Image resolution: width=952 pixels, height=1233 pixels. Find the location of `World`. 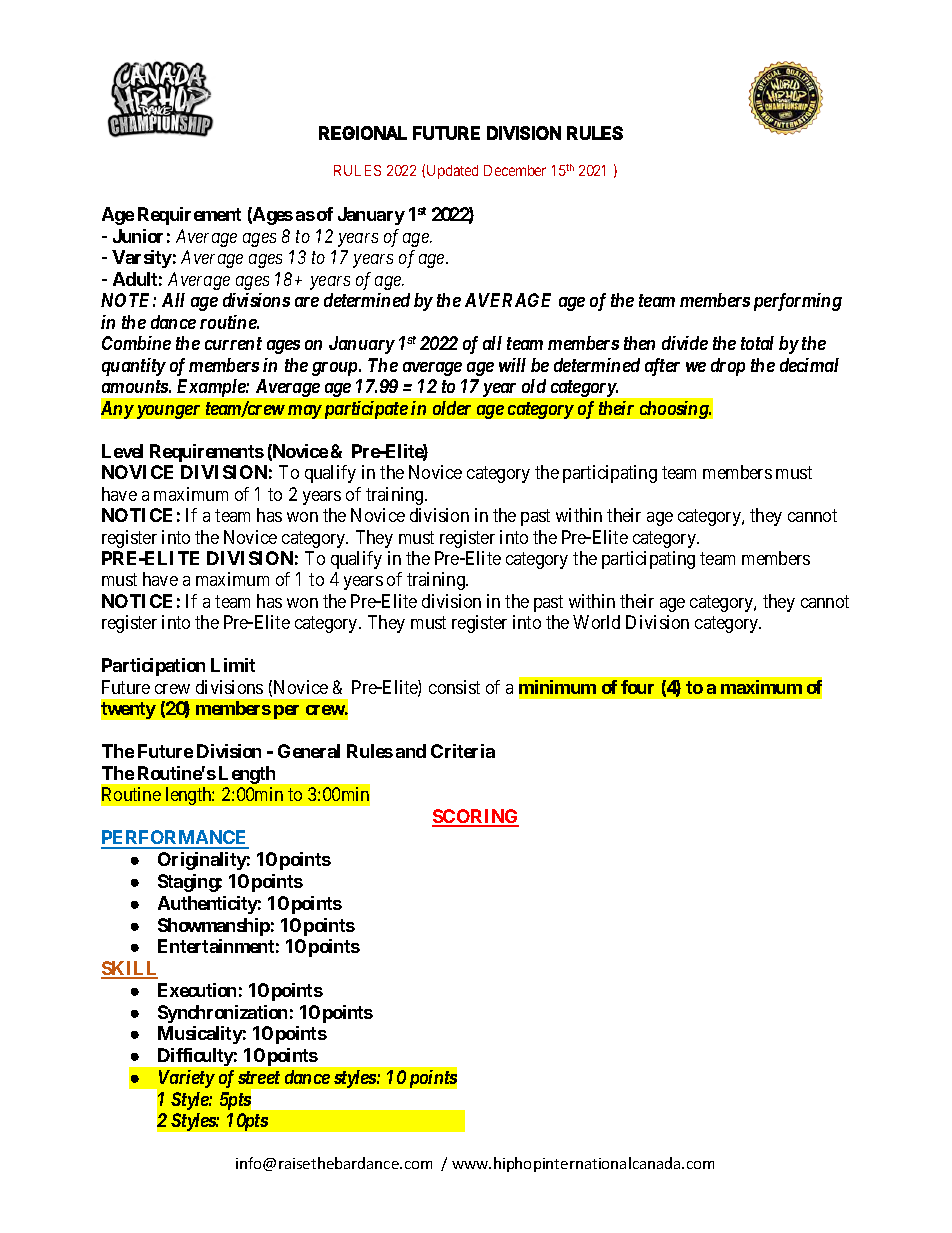

World is located at coordinates (596, 622).
